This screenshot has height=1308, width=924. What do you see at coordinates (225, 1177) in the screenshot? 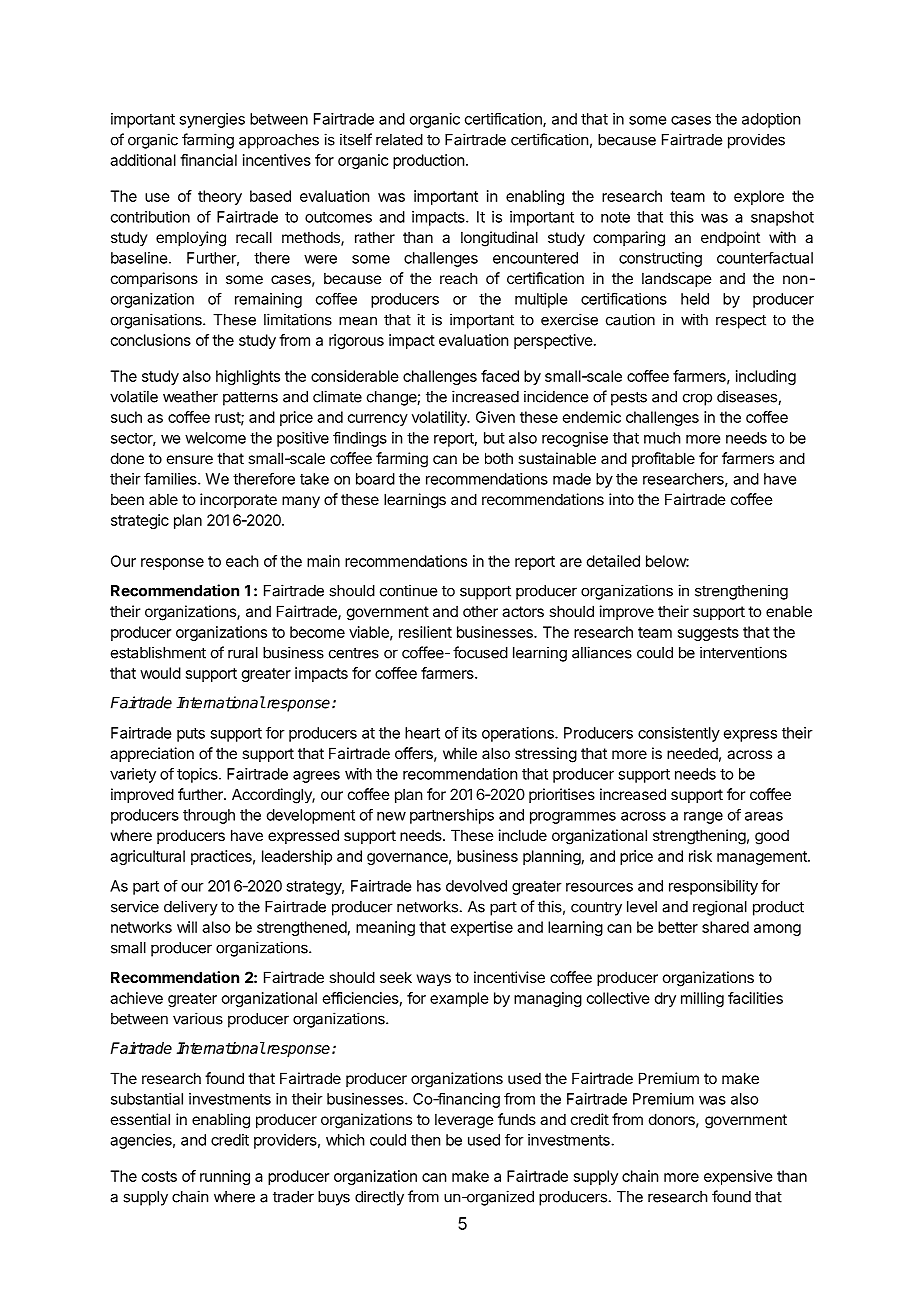
I see `running` at bounding box center [225, 1177].
